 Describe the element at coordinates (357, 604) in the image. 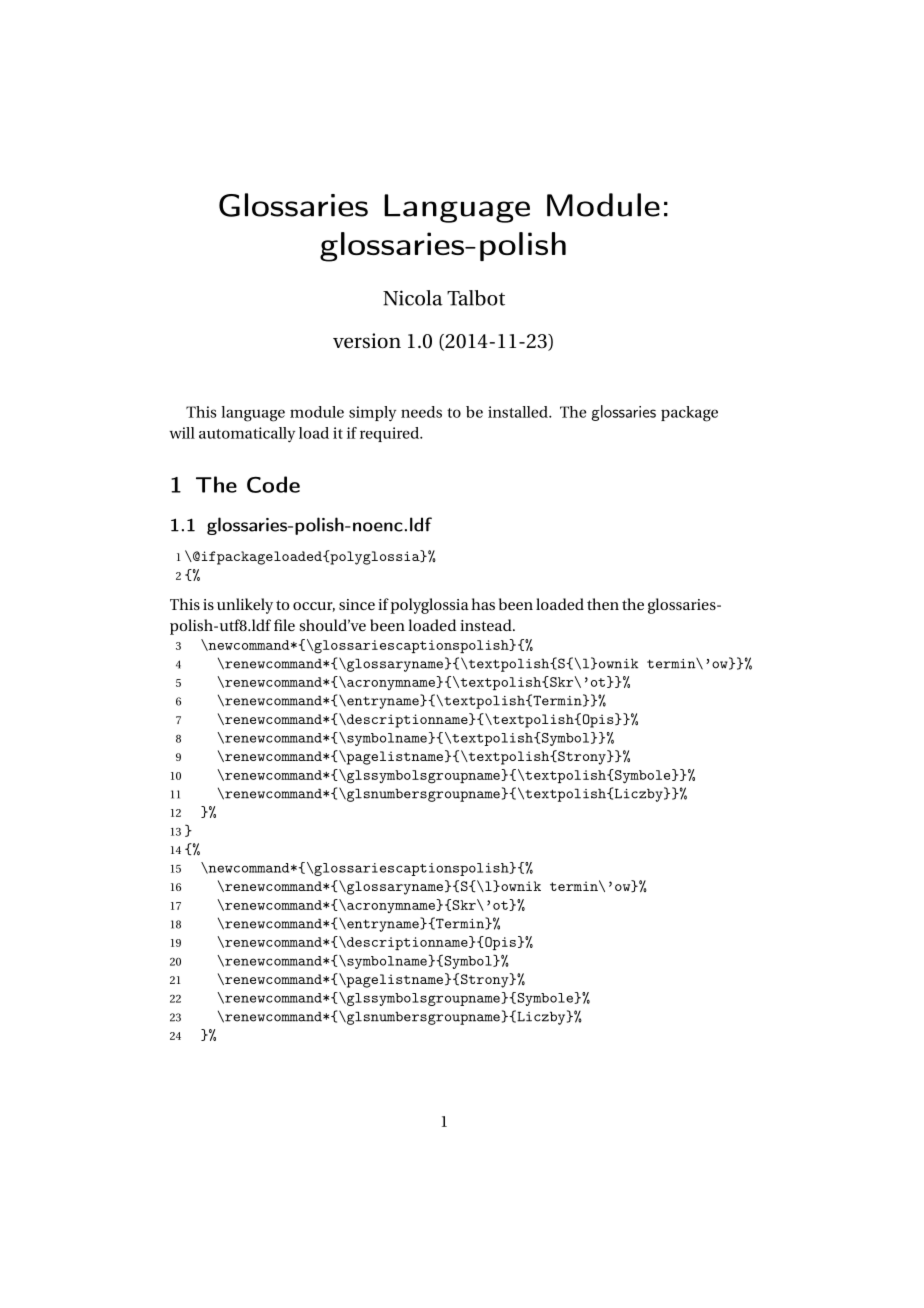

I see `since` at that location.
